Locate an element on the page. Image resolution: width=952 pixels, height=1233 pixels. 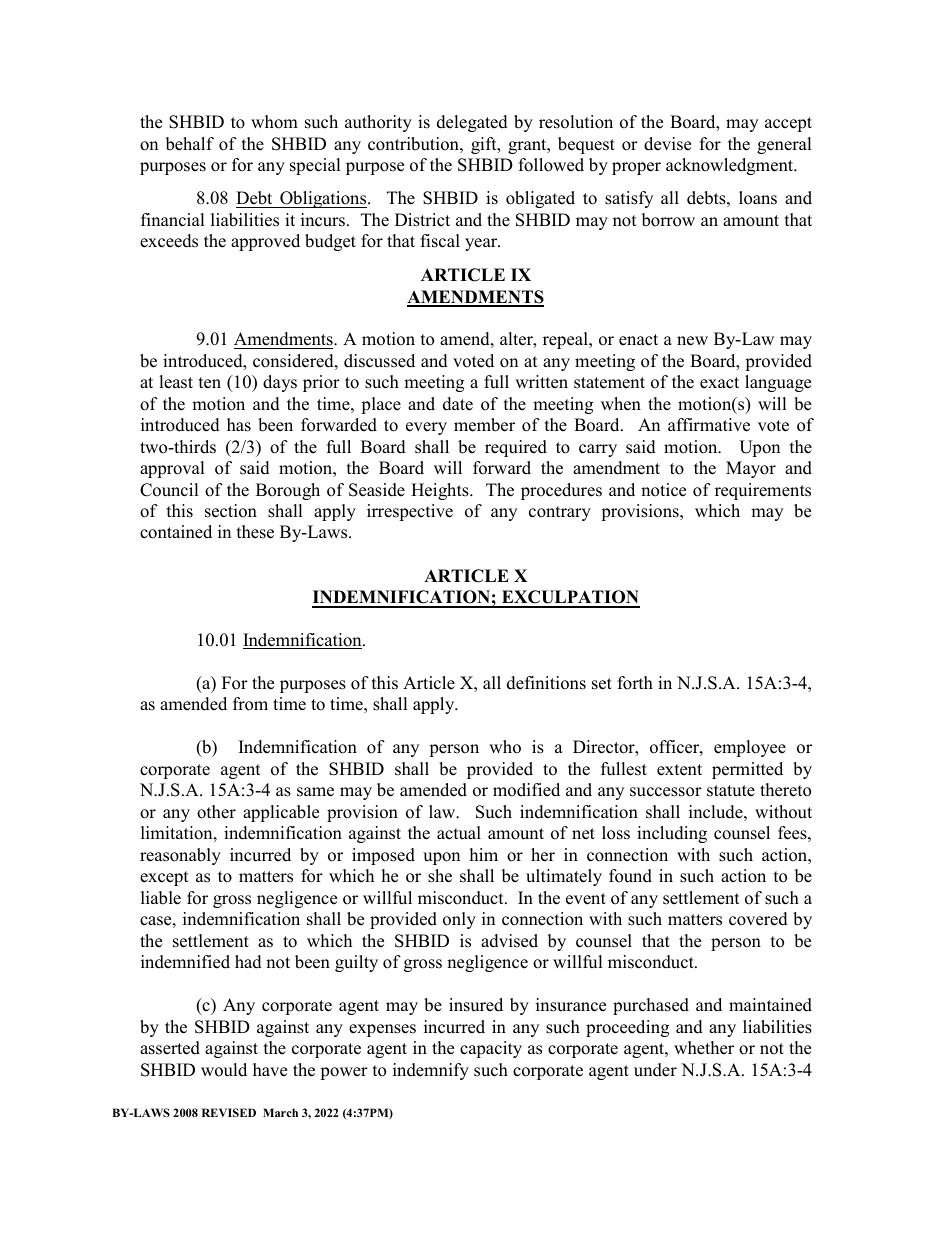
other is located at coordinates (216, 812).
